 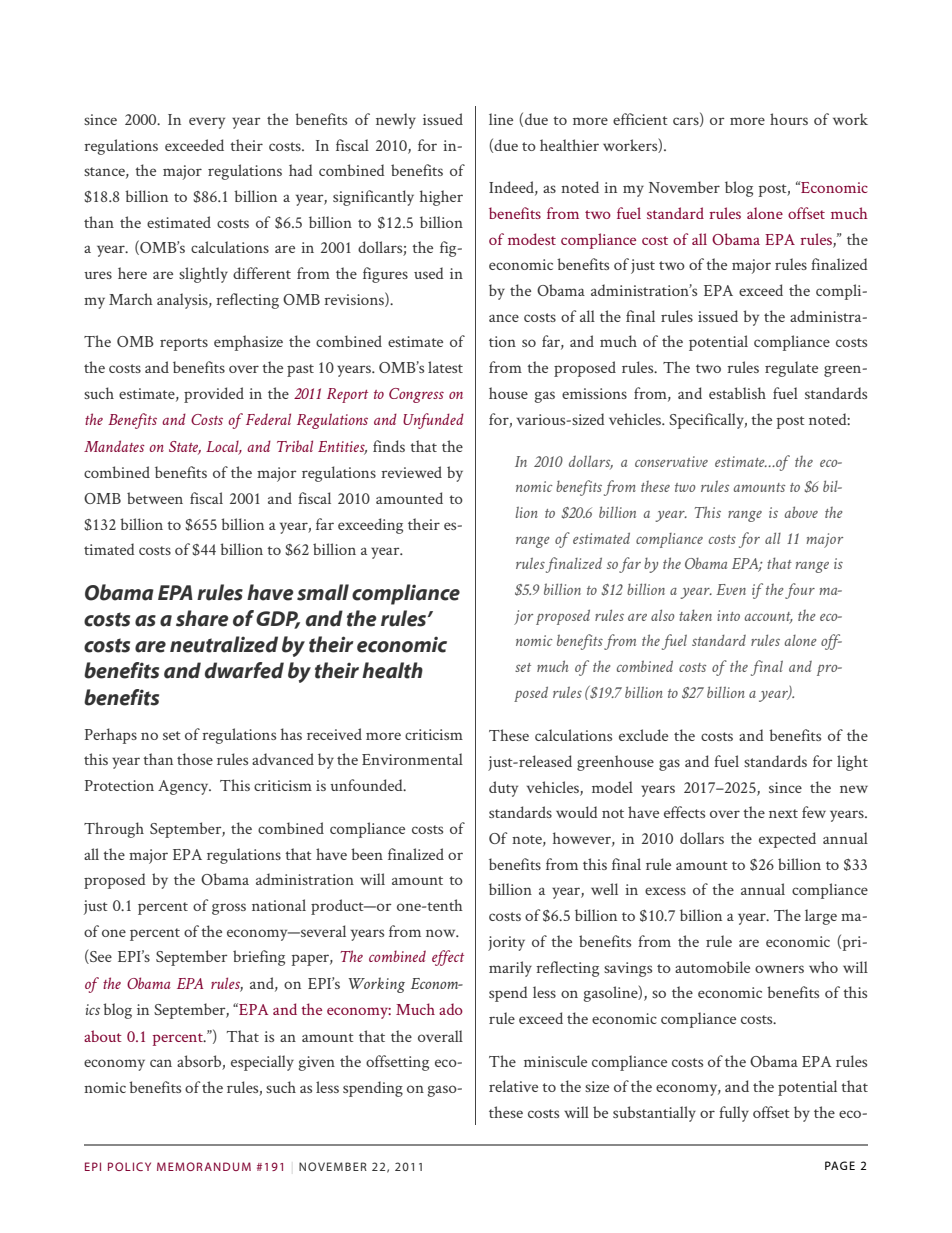 I want to click on duty, so click(x=503, y=789).
